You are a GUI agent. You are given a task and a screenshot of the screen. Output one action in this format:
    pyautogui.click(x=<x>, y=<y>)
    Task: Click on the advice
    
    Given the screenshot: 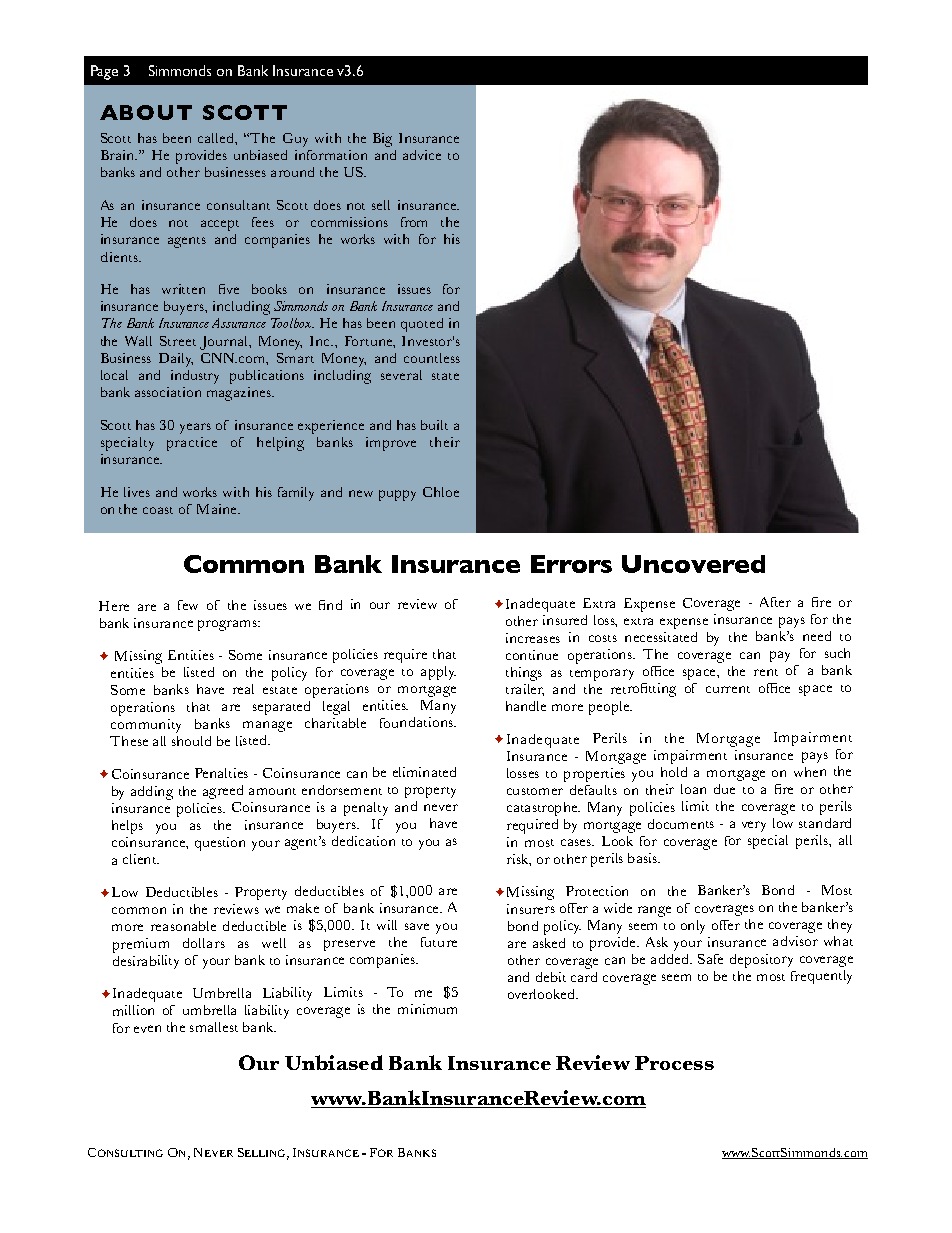 What is the action you would take?
    pyautogui.click(x=422, y=155)
